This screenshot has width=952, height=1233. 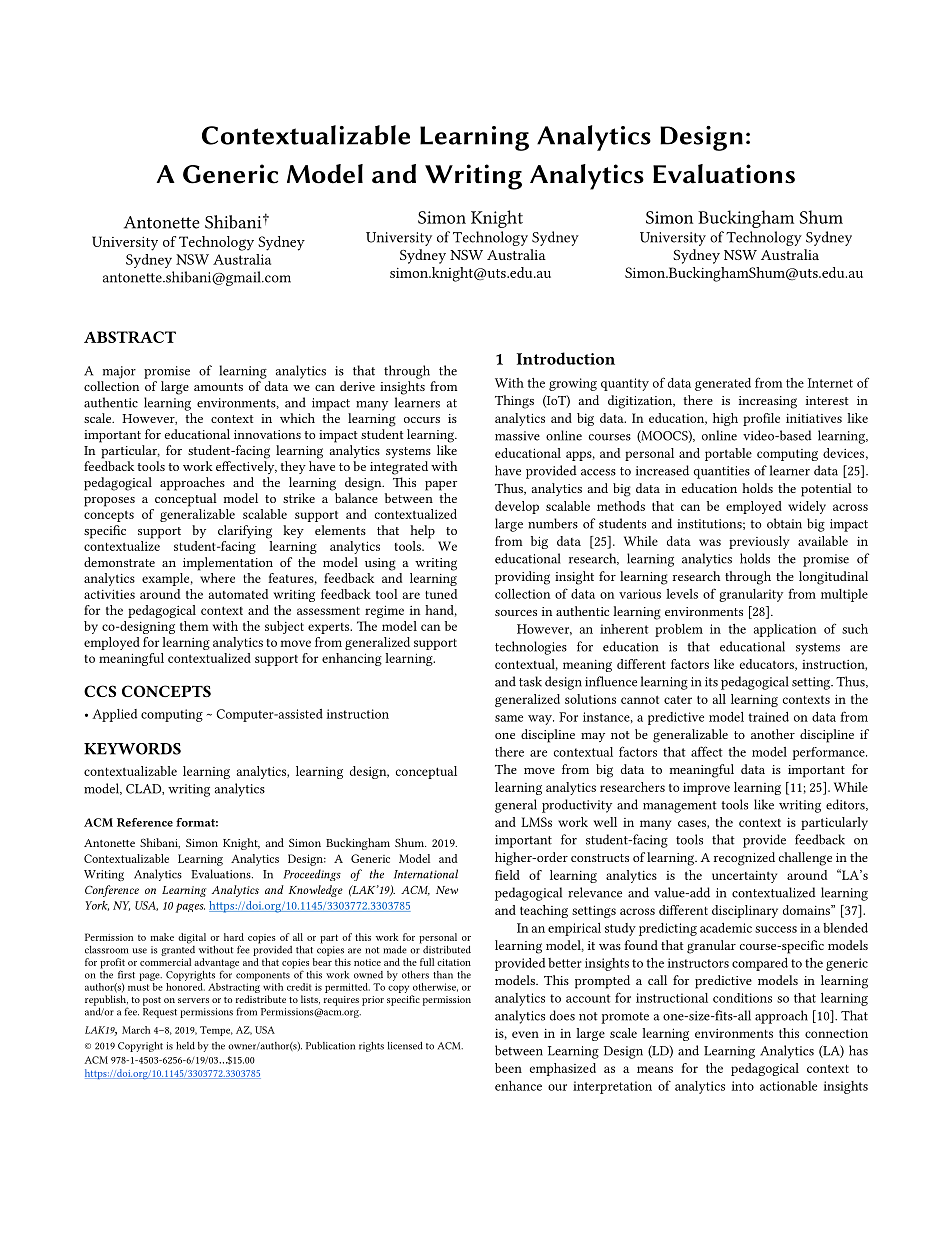 I want to click on generated, so click(x=723, y=384).
